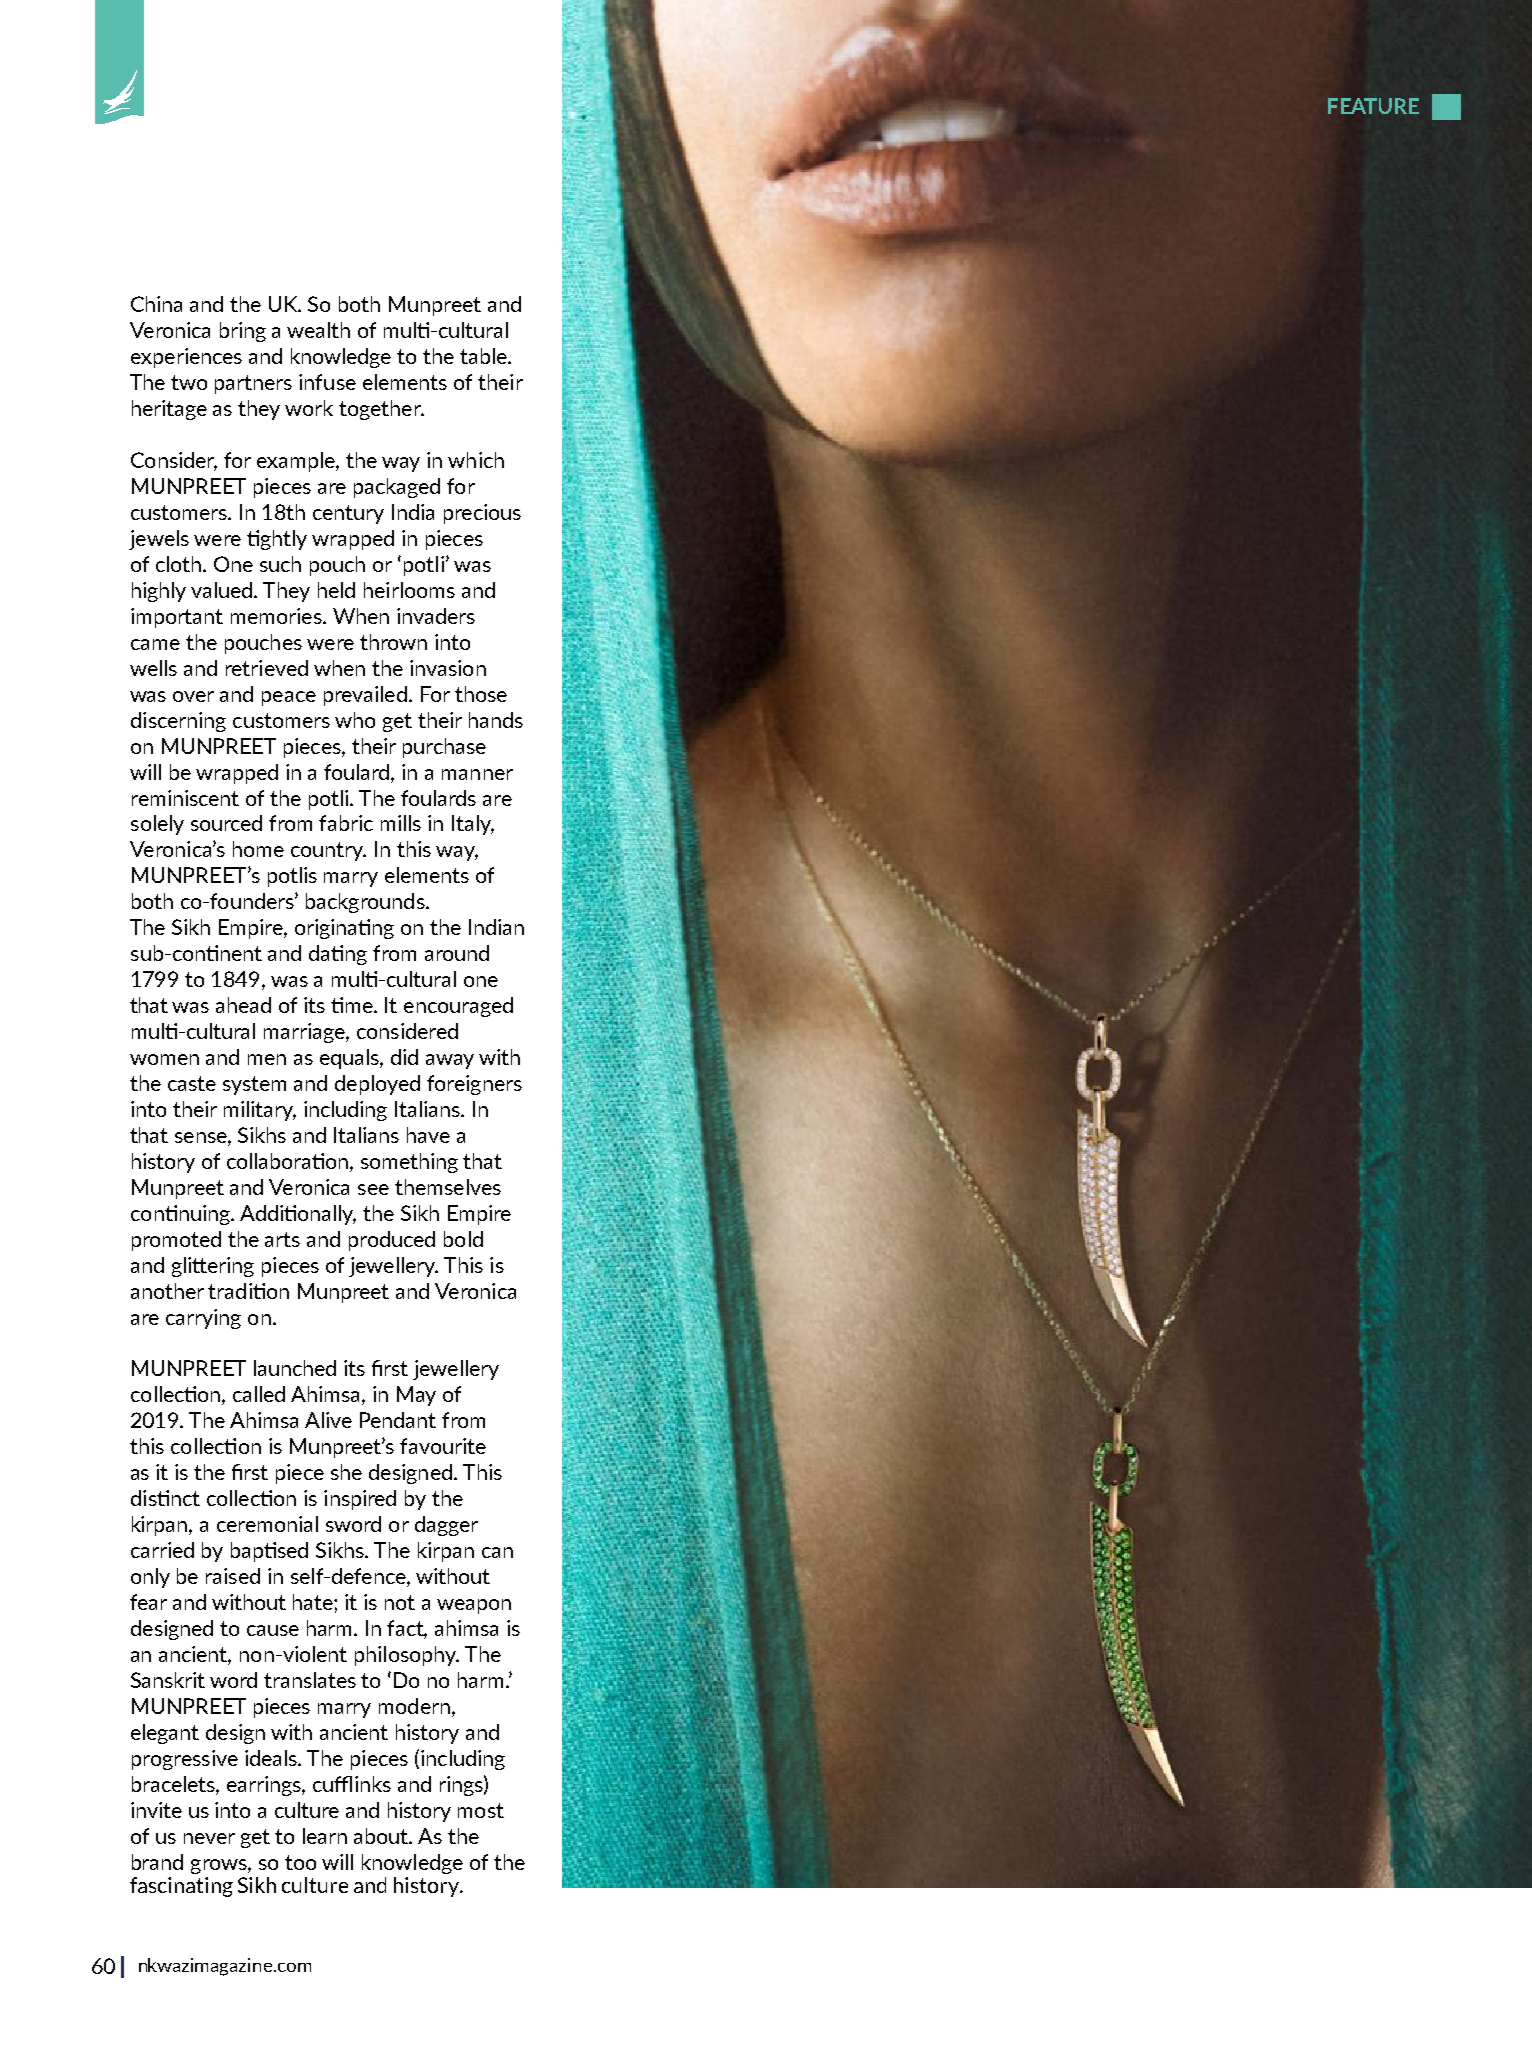 The width and height of the page is (1532, 2069). Describe the element at coordinates (481, 1810) in the page. I see `most` at that location.
